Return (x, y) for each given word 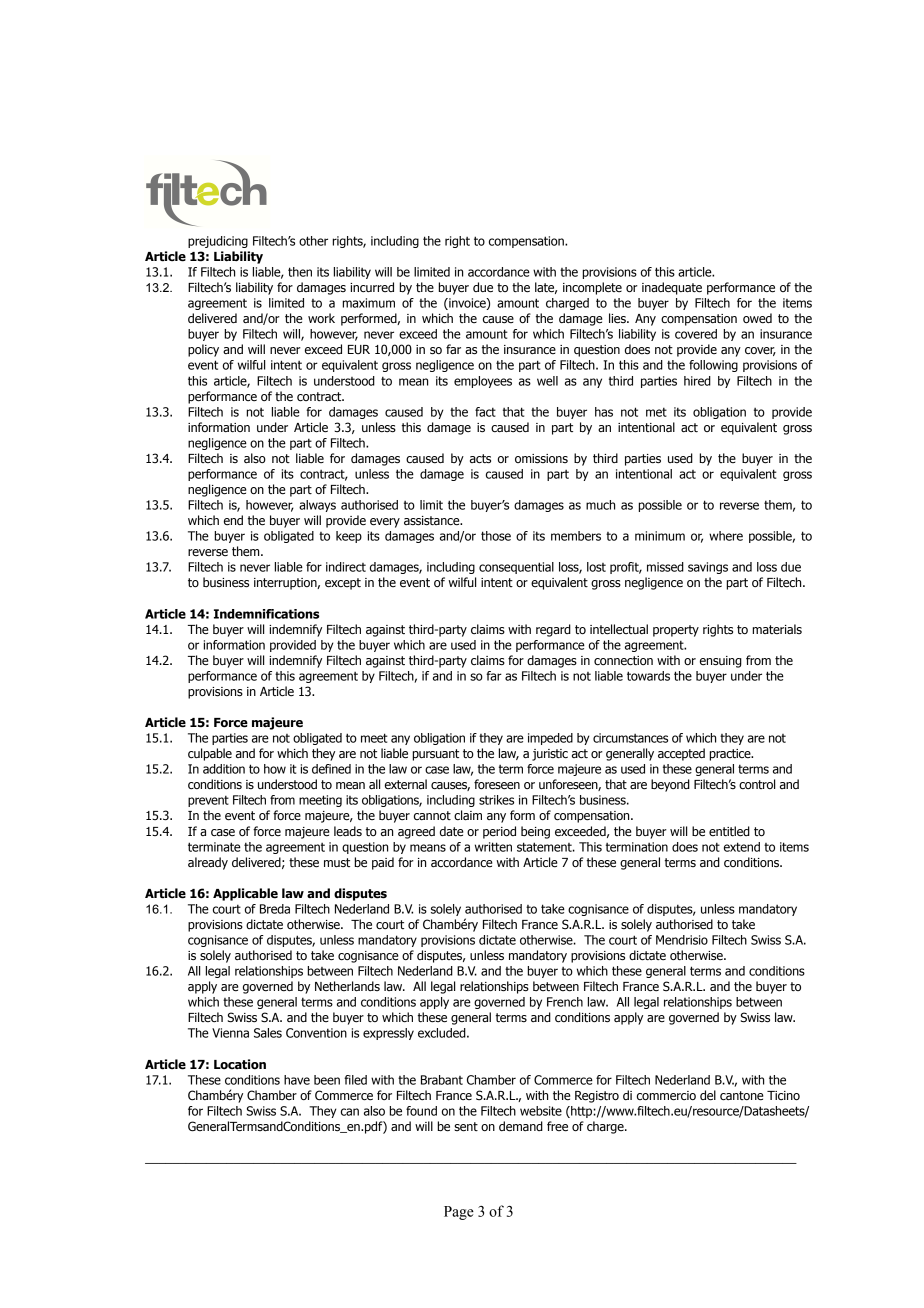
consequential (516, 568)
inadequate (672, 288)
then (300, 272)
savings (708, 568)
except (343, 584)
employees (483, 382)
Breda (275, 909)
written (493, 847)
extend (742, 847)
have (297, 1080)
